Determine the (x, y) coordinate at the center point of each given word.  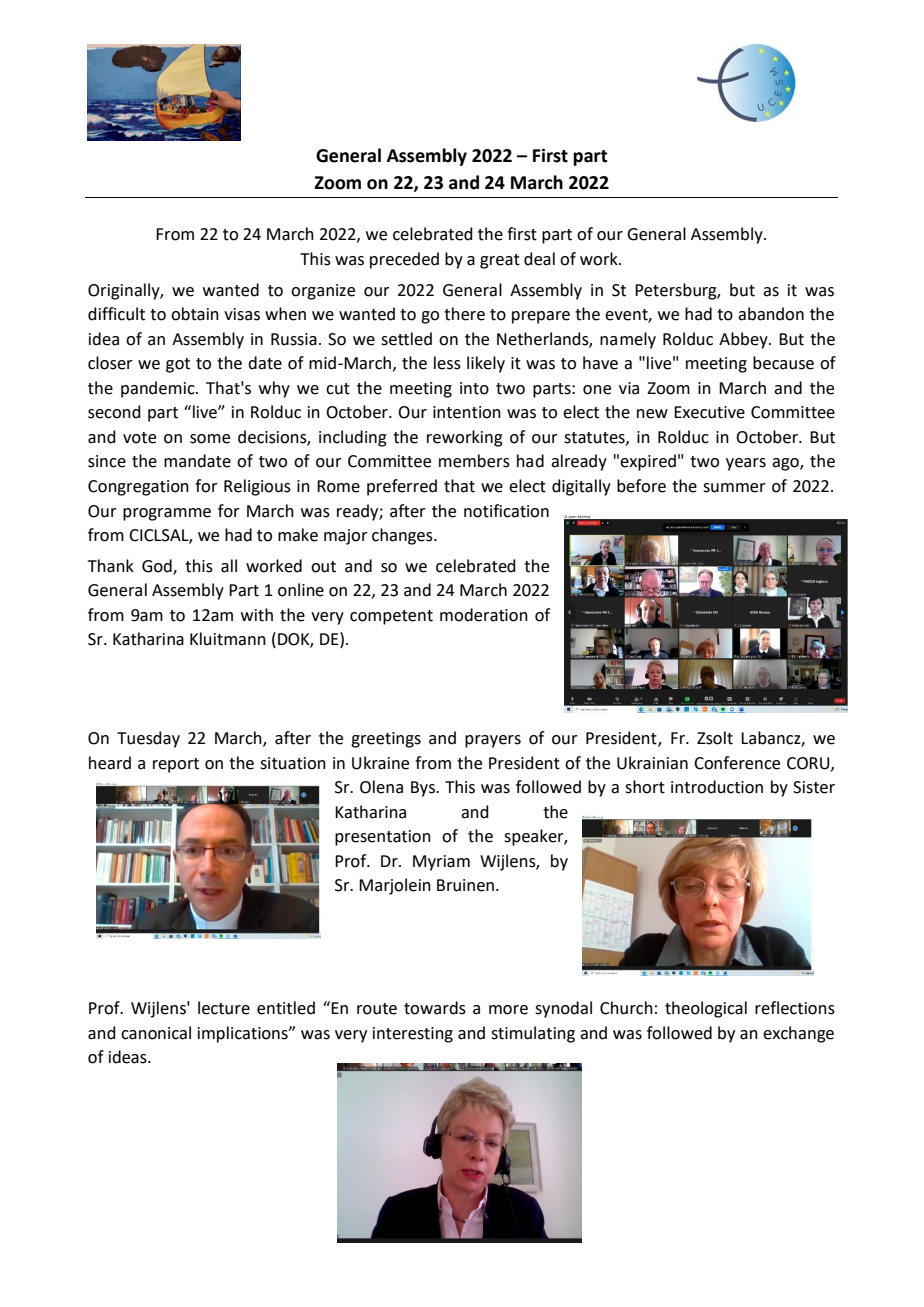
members (474, 461)
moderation (484, 615)
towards (435, 1008)
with (257, 615)
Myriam (441, 863)
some (210, 439)
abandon (771, 314)
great (500, 261)
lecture (224, 1008)
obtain (195, 314)
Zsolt (715, 738)
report (176, 765)
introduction (717, 787)
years (746, 464)
